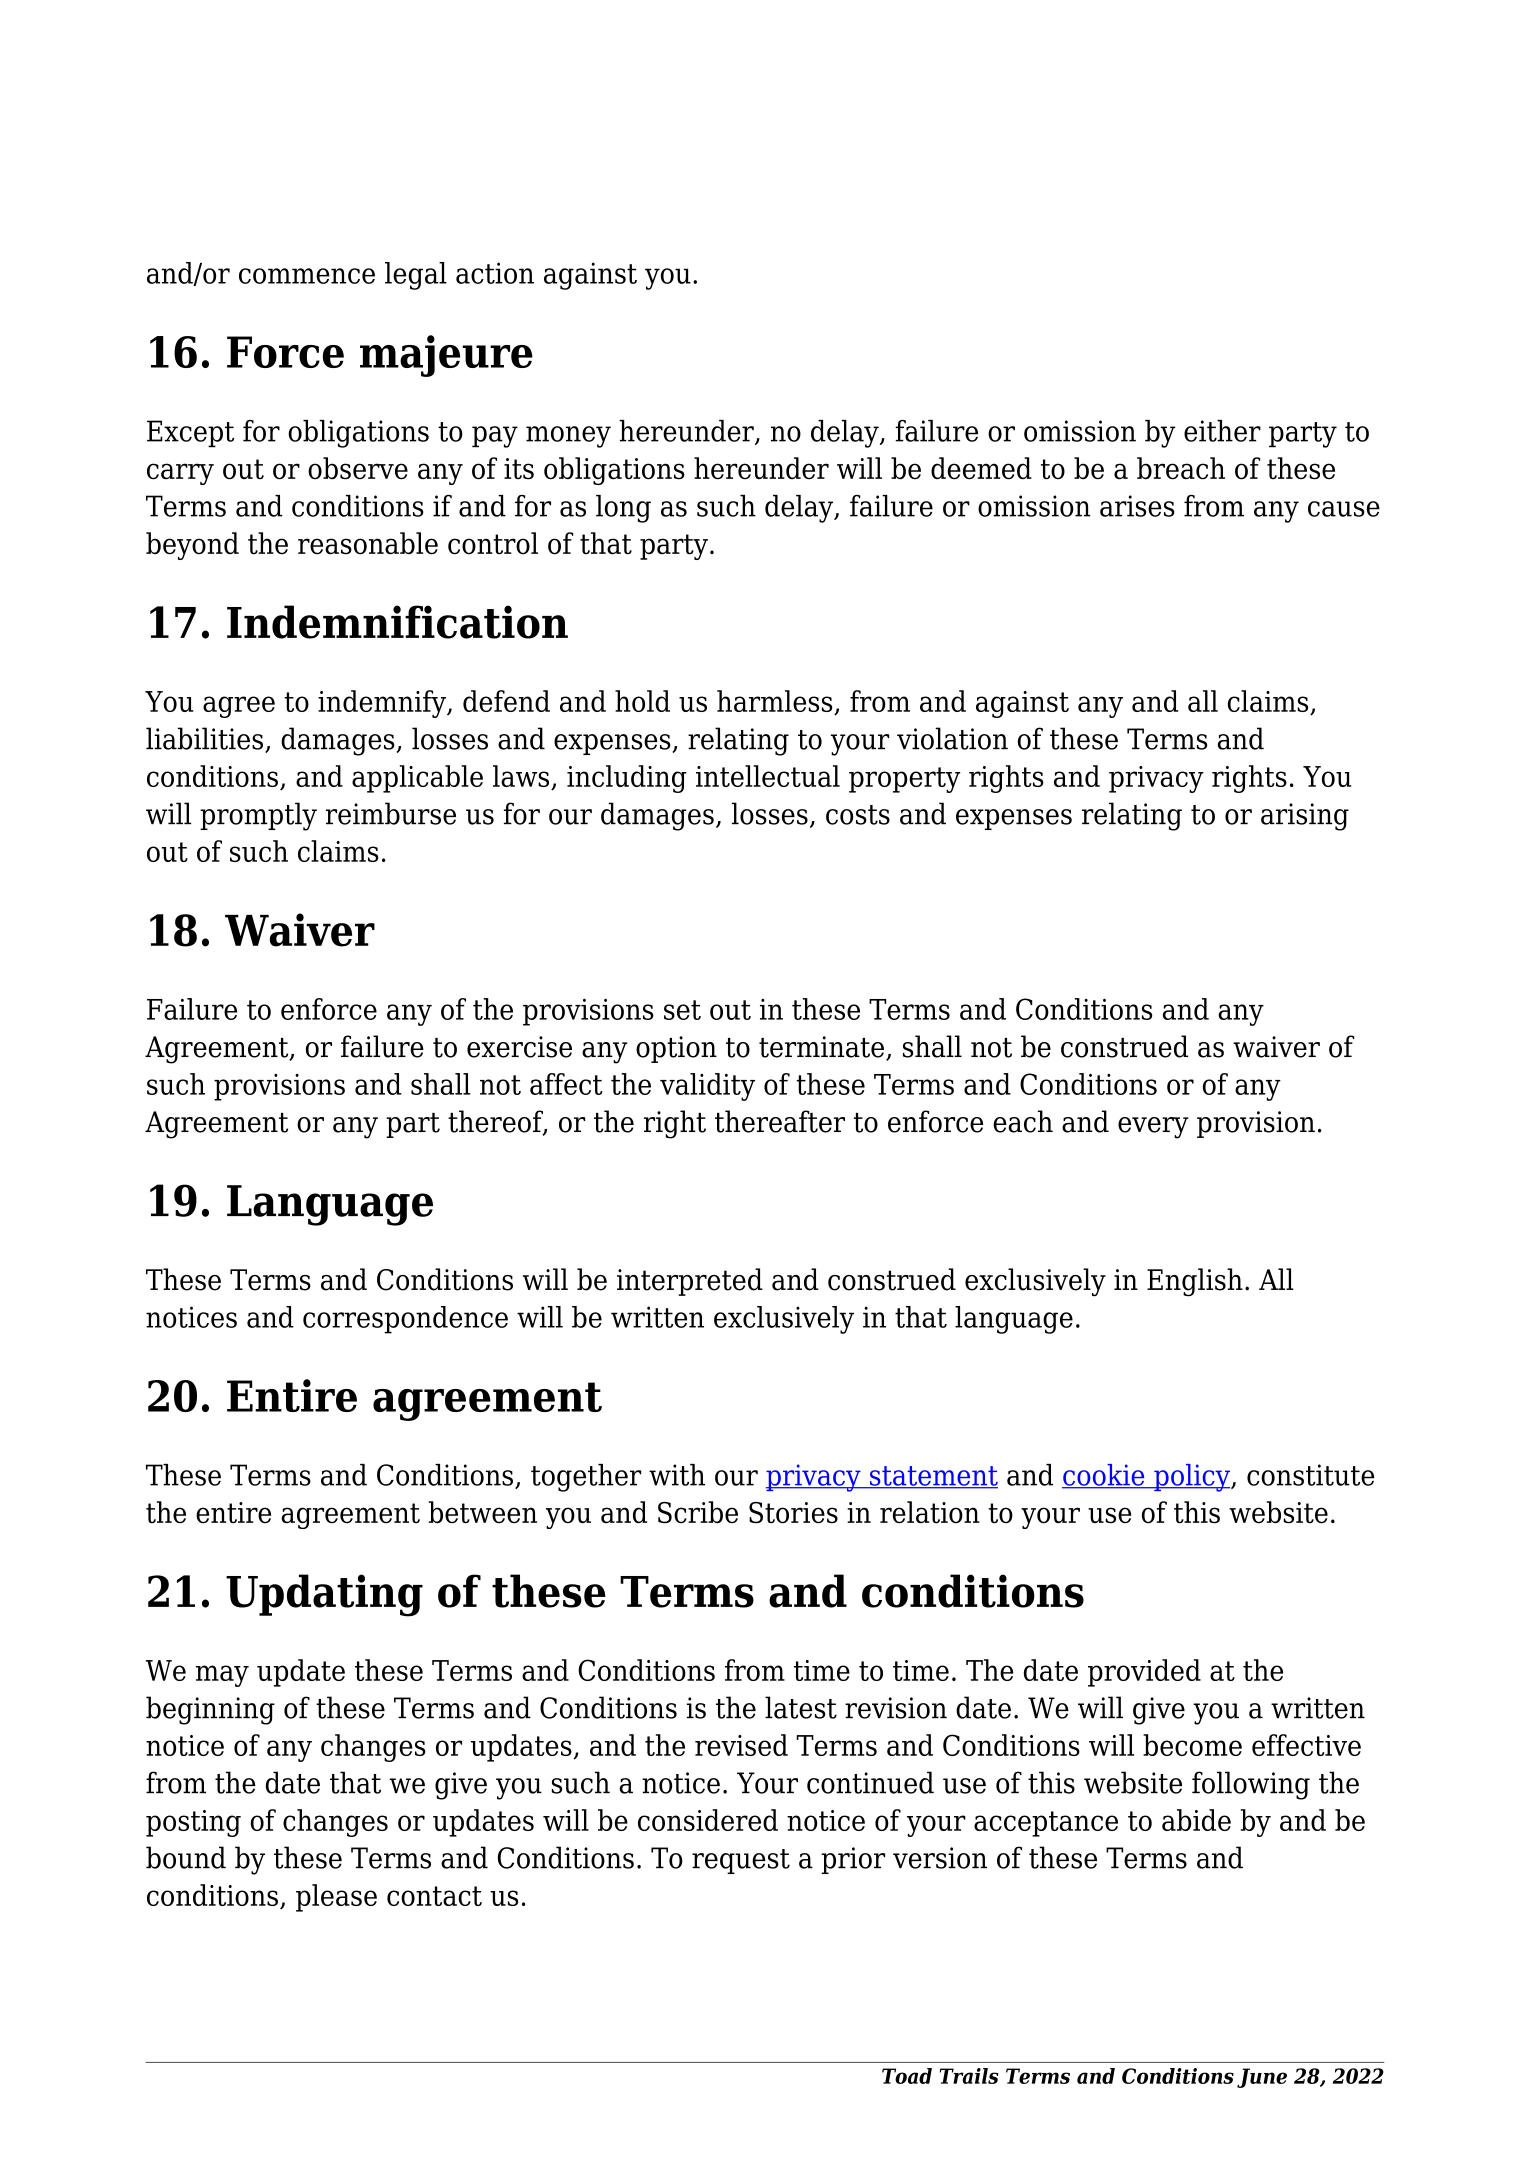  I want to click on either, so click(1222, 431).
